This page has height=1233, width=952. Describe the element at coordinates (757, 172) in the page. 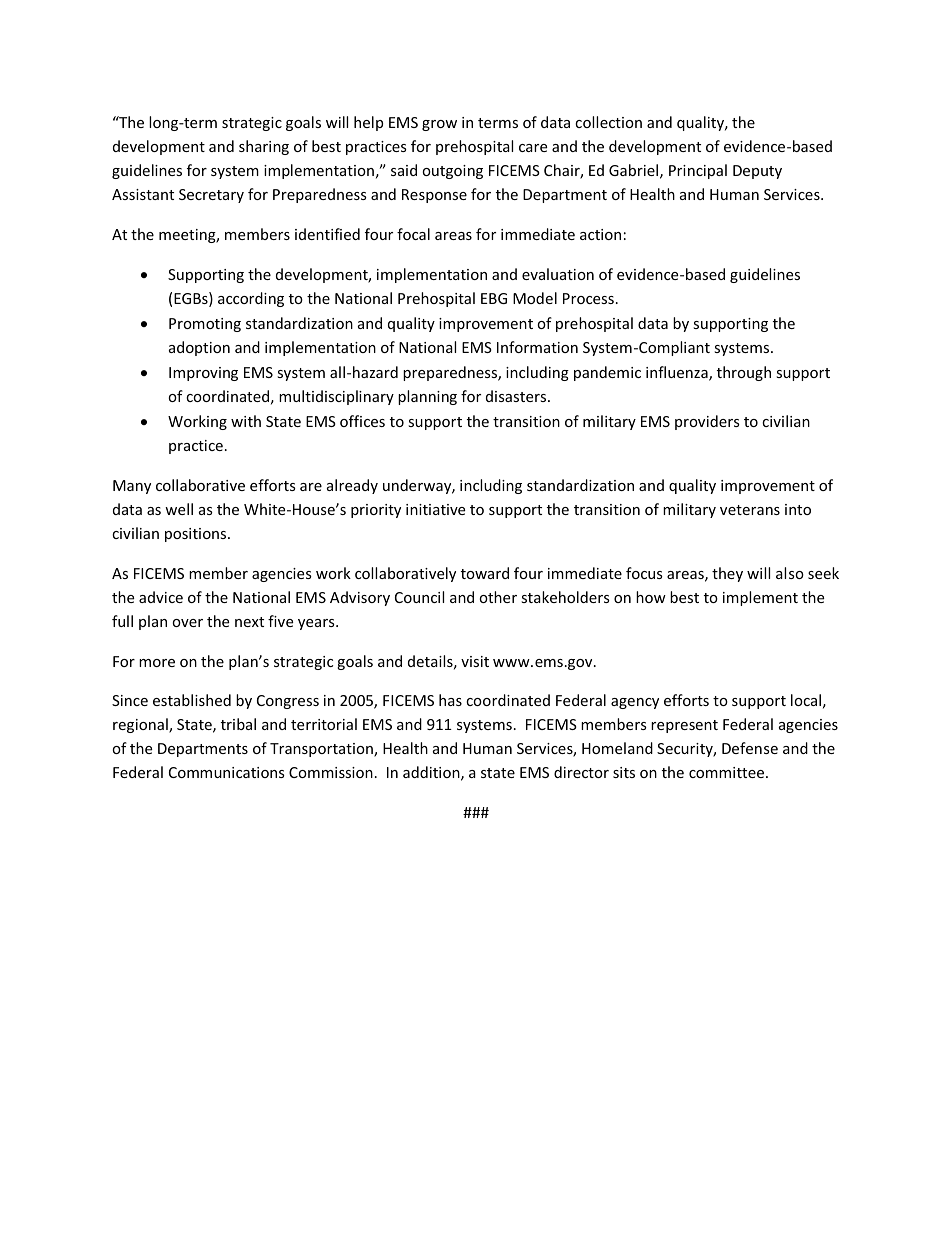

I see `Deputy` at that location.
